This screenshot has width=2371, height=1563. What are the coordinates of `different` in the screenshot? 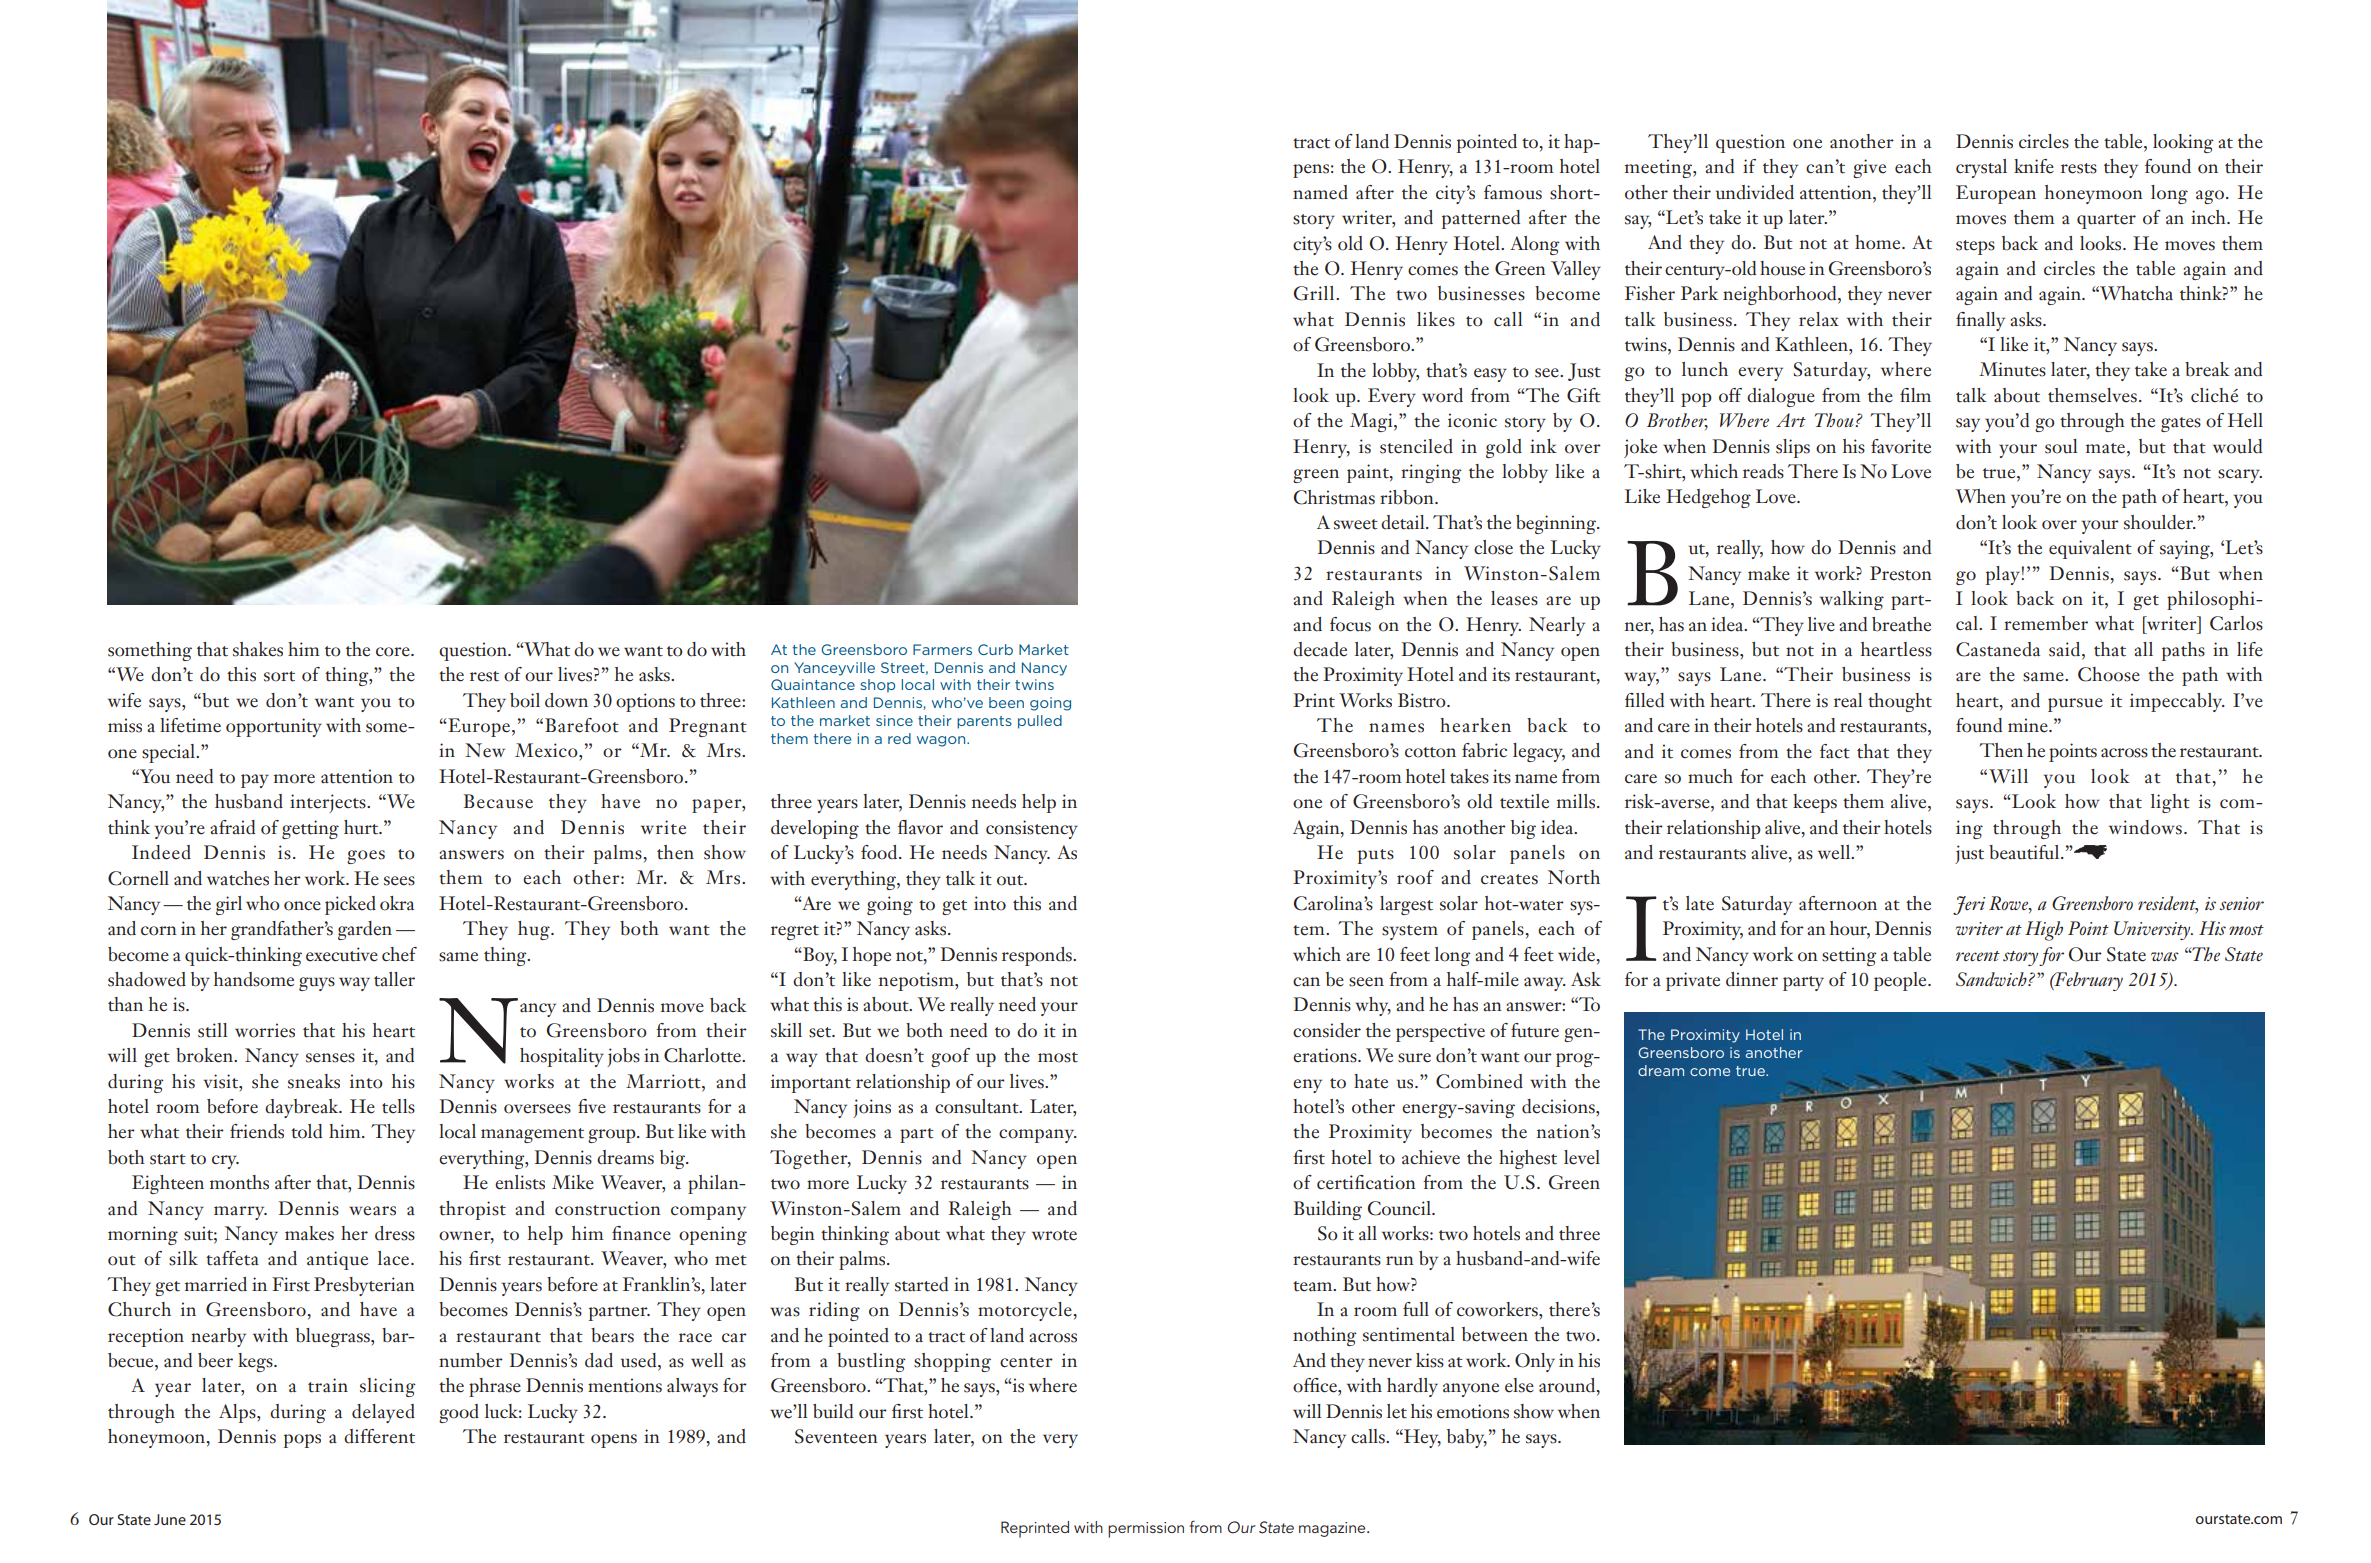 It's located at (379, 1436).
